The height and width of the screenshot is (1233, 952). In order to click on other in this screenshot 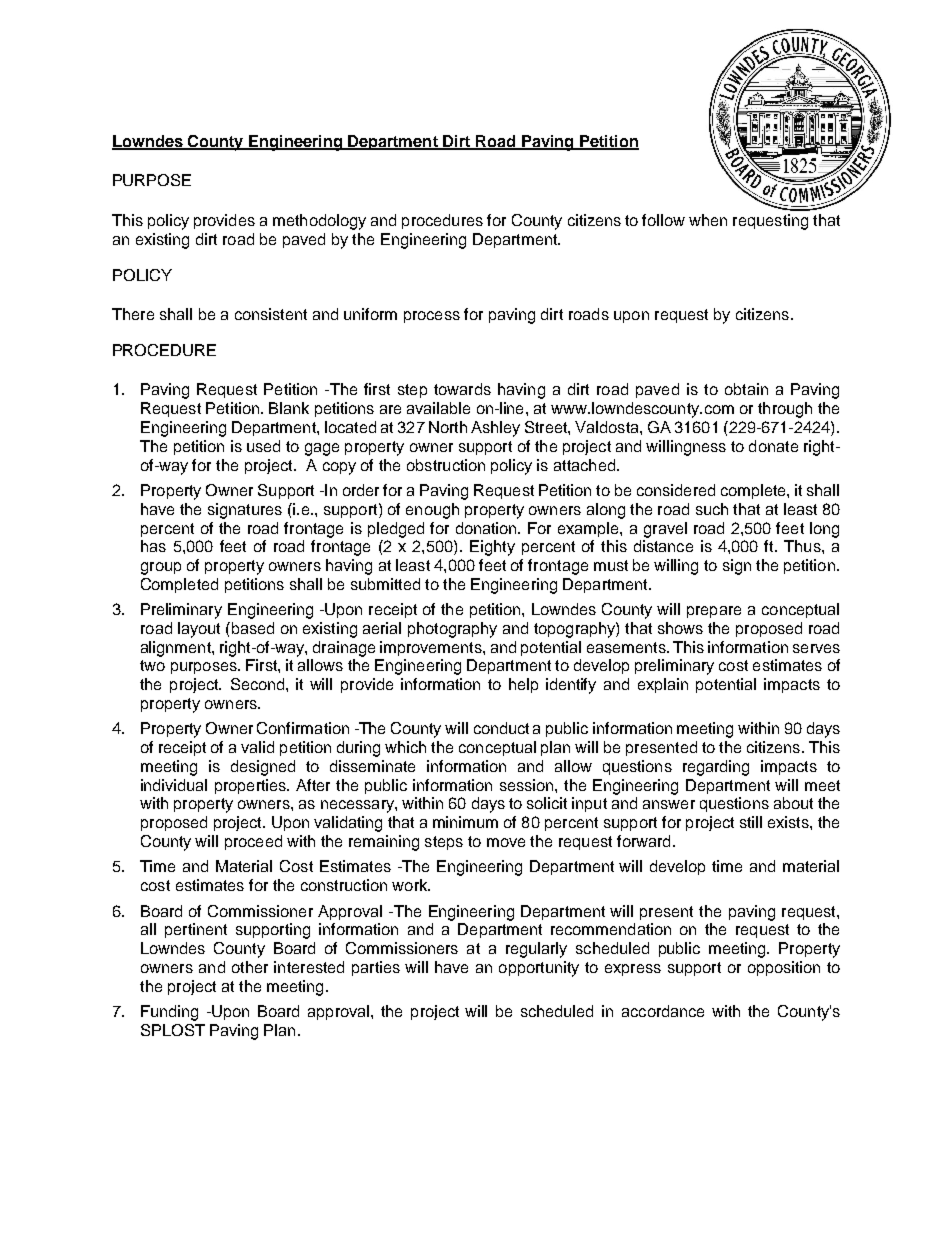, I will do `click(250, 967)`.
